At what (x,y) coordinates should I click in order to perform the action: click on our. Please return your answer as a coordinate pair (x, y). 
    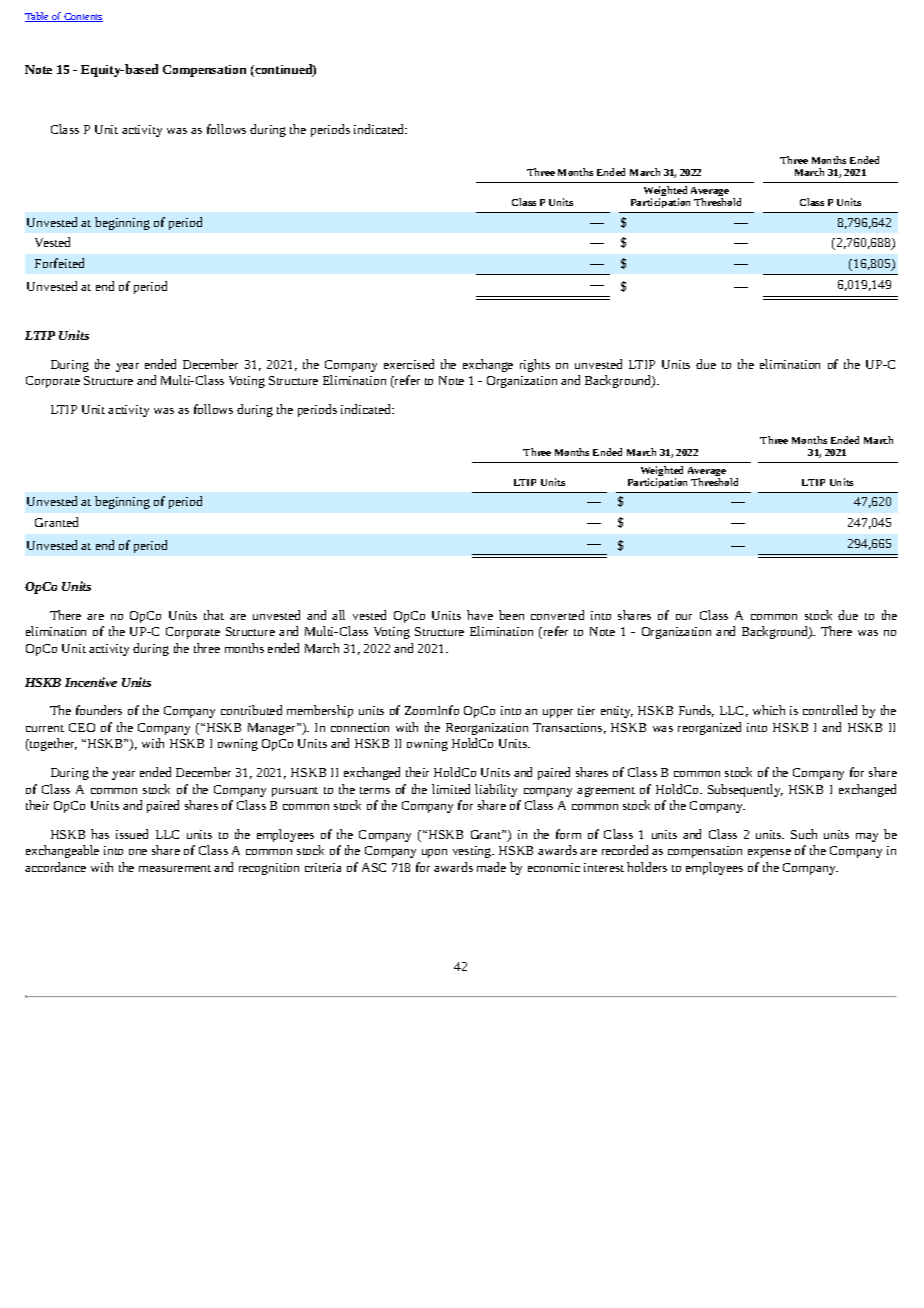
    Looking at the image, I should click on (684, 617).
